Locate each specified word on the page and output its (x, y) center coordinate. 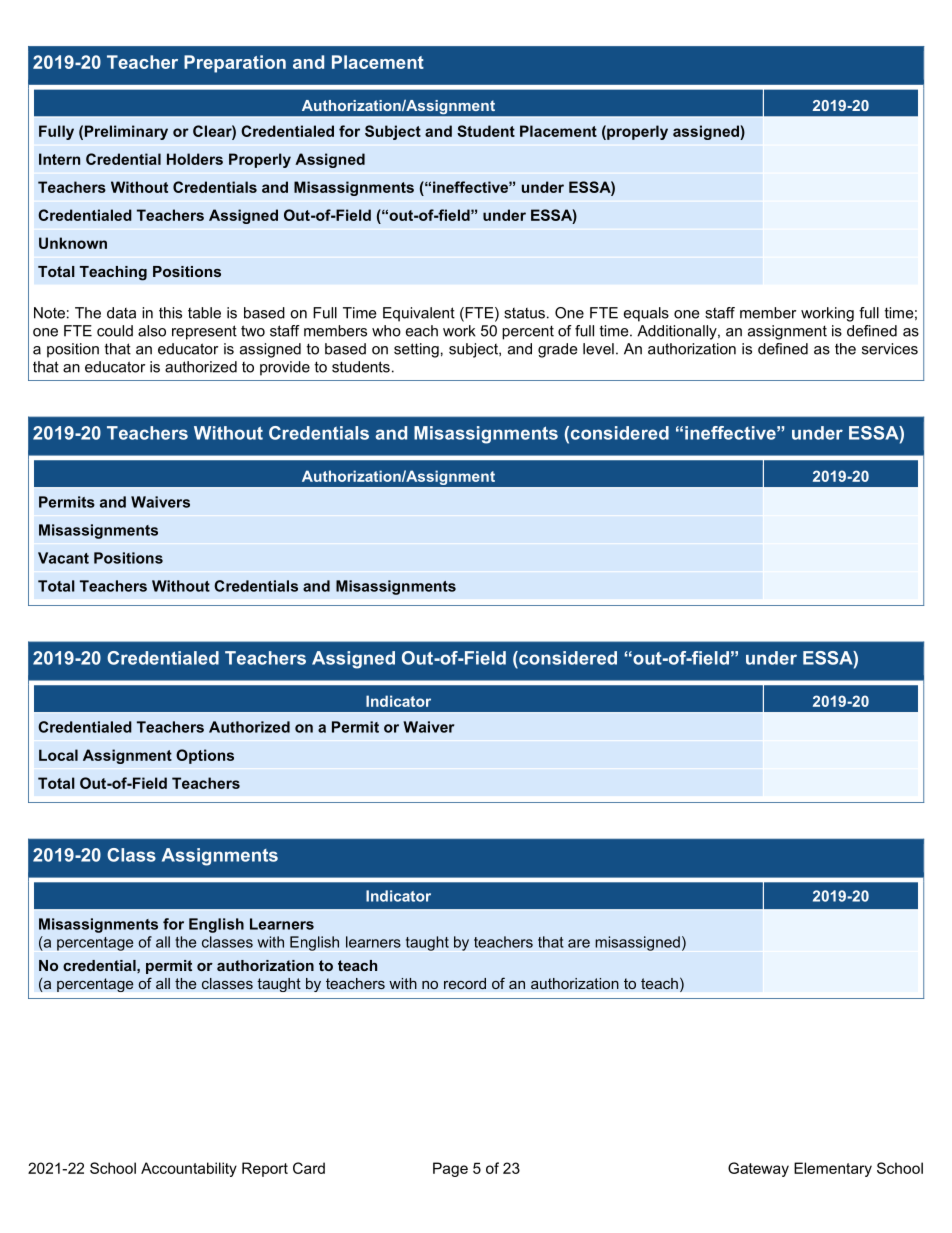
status (524, 313)
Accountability (189, 1169)
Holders (195, 159)
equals (646, 314)
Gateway (758, 1169)
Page (450, 1169)
